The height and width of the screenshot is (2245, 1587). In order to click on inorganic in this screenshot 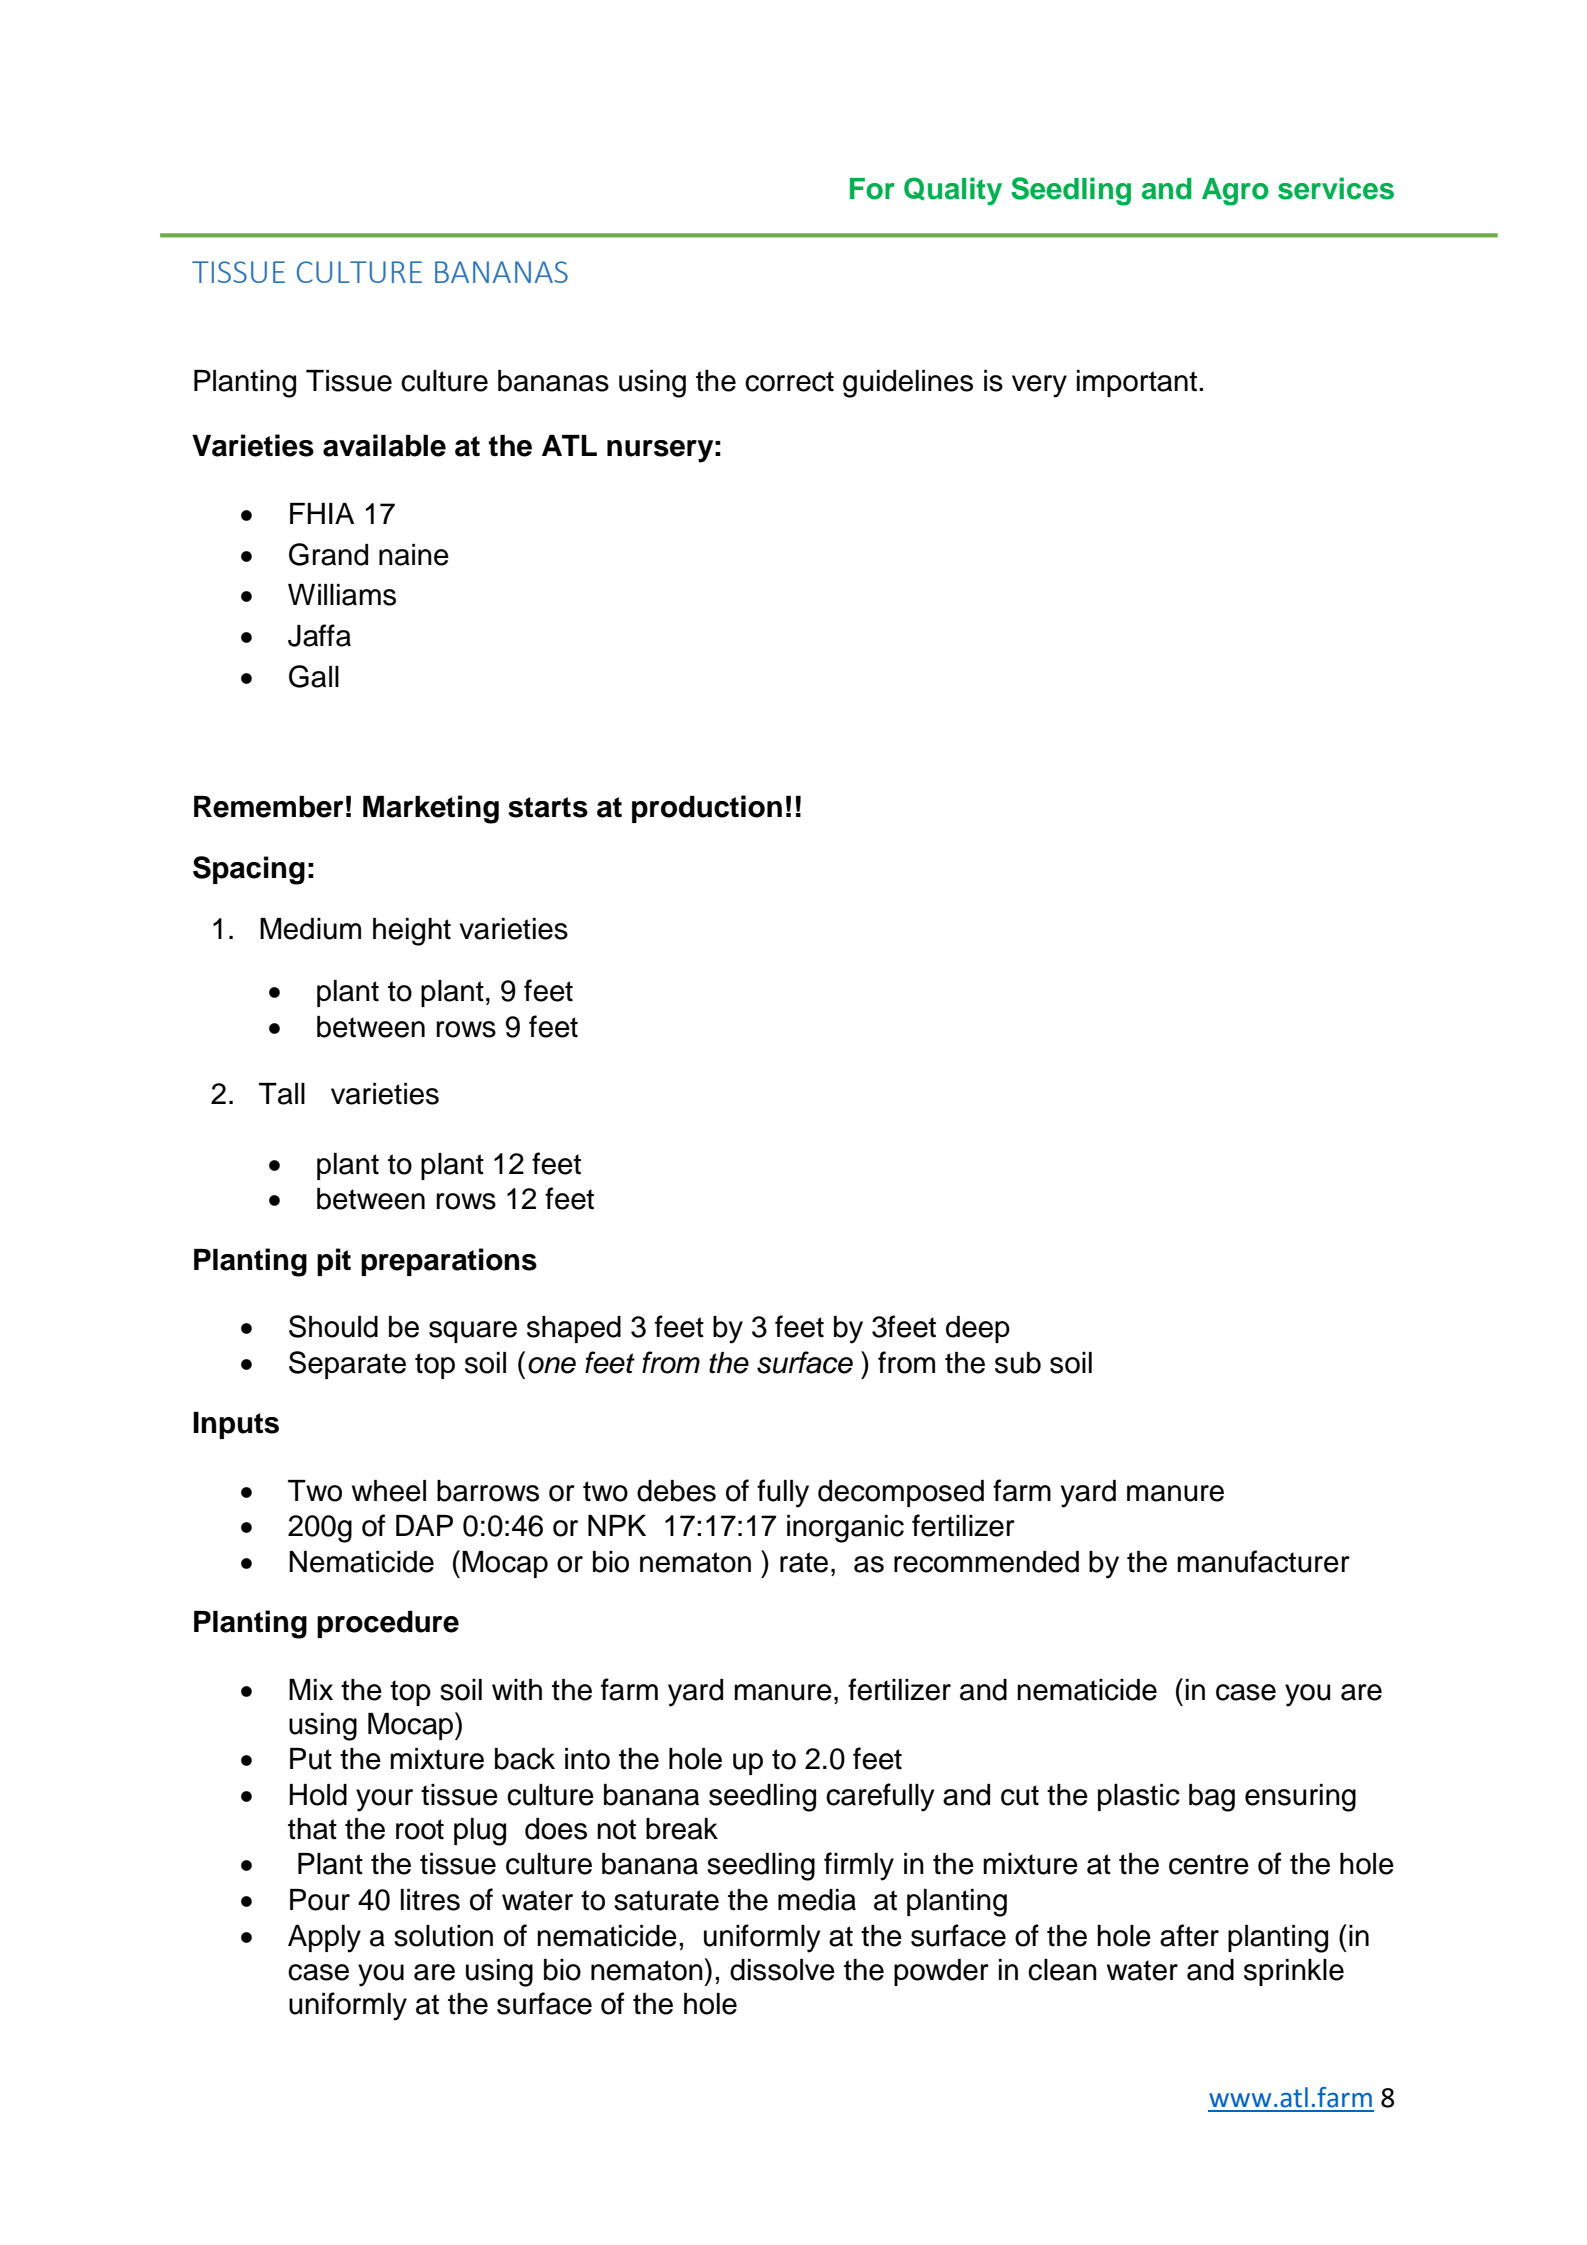, I will do `click(845, 1529)`.
